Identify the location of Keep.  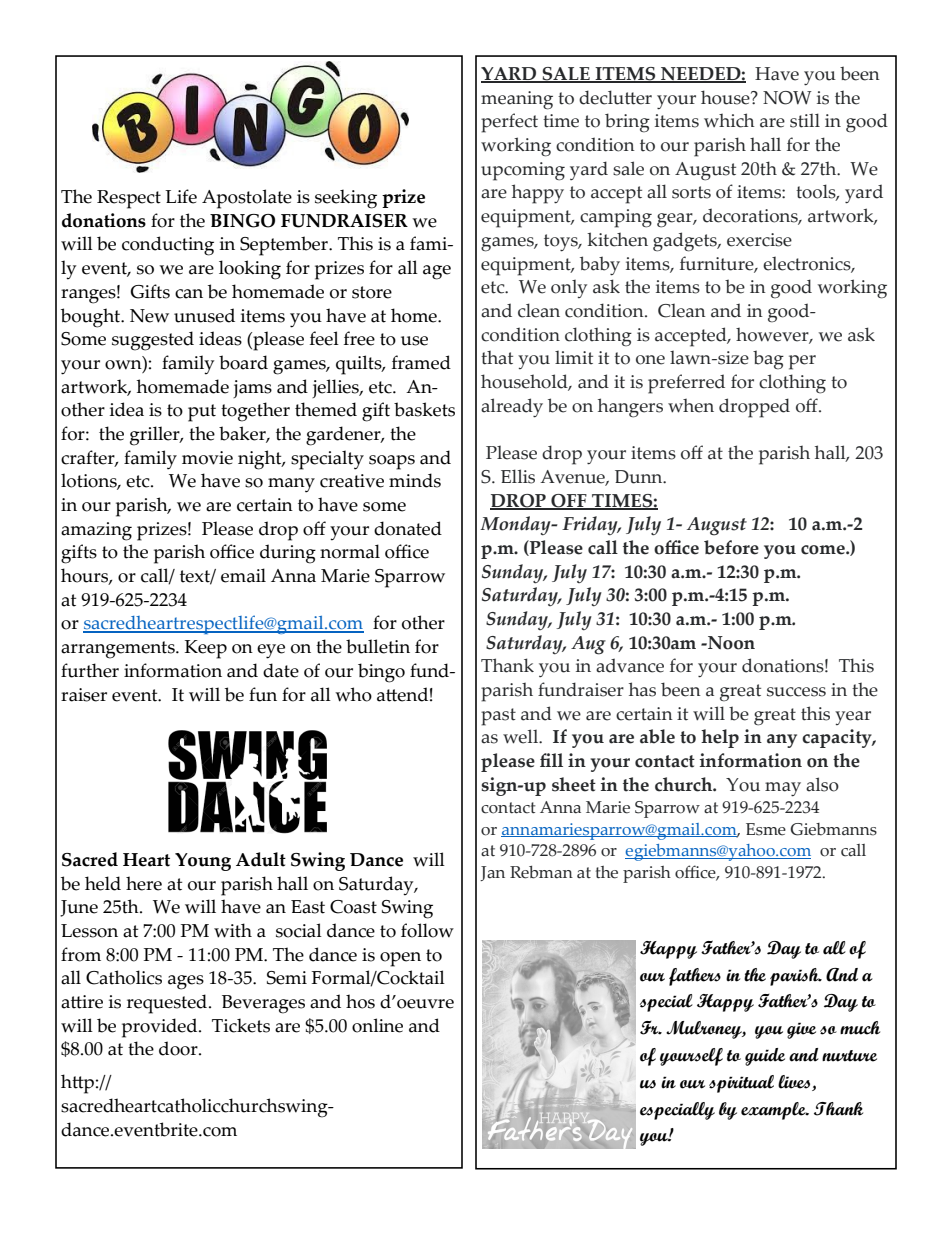
(206, 649).
